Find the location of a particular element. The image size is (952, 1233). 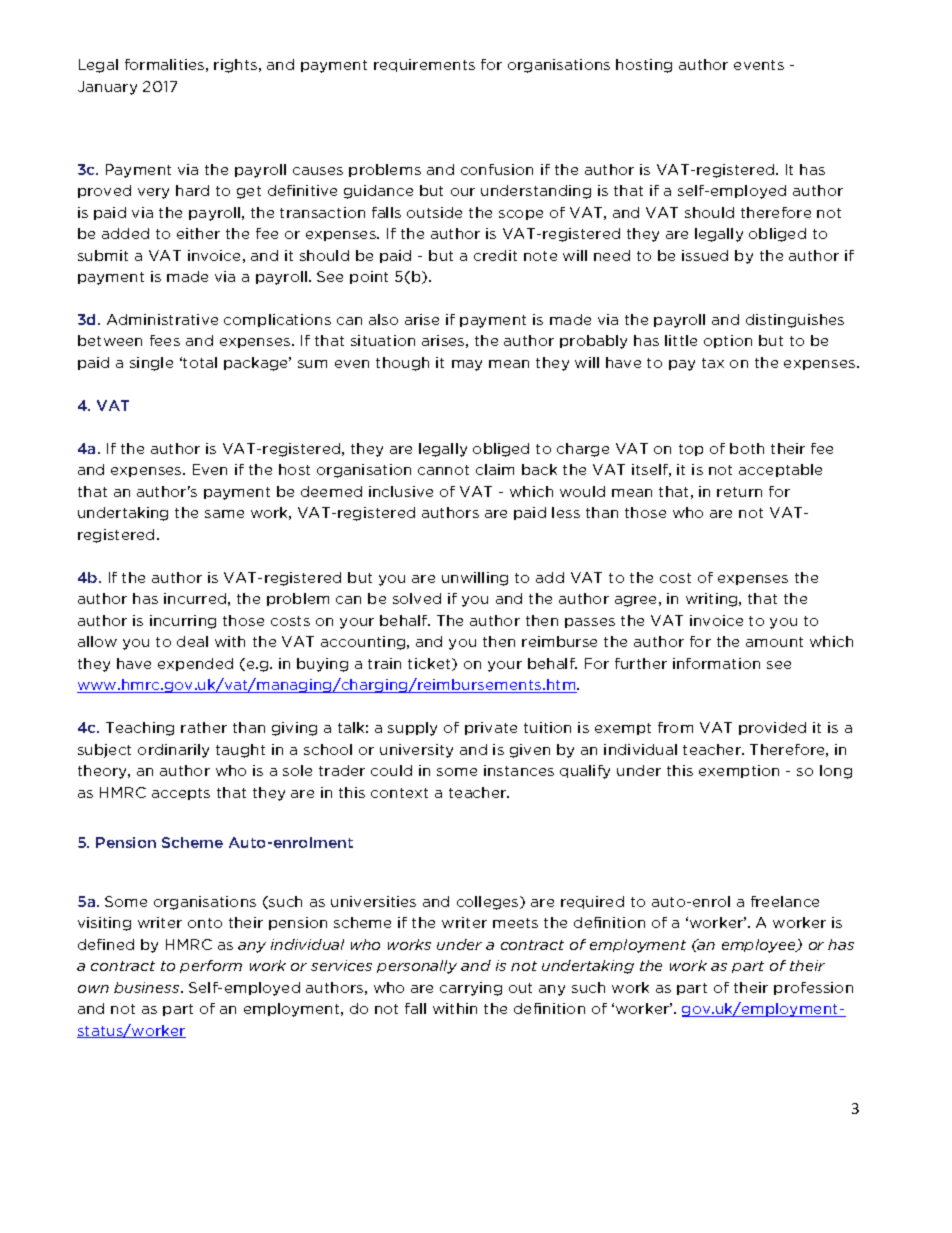

inclusive is located at coordinates (401, 491).
